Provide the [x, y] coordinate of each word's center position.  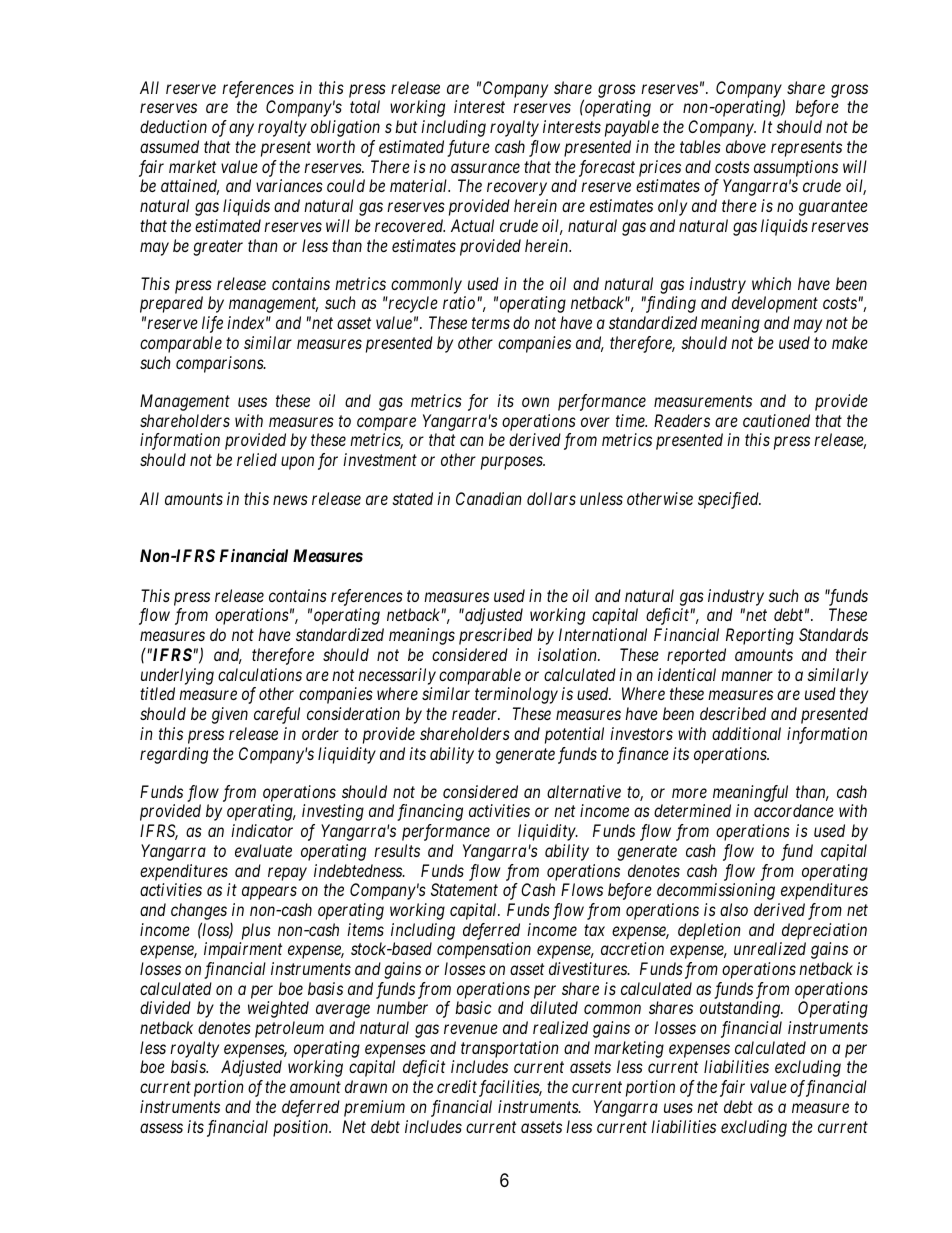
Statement [464, 889]
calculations [260, 674]
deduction [173, 126]
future [468, 148]
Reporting [760, 636]
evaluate [263, 850]
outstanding [741, 1009]
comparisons [220, 364]
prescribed [496, 636]
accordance [794, 810]
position [302, 1128]
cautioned [776, 420]
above [746, 146]
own [535, 402]
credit [458, 1088]
